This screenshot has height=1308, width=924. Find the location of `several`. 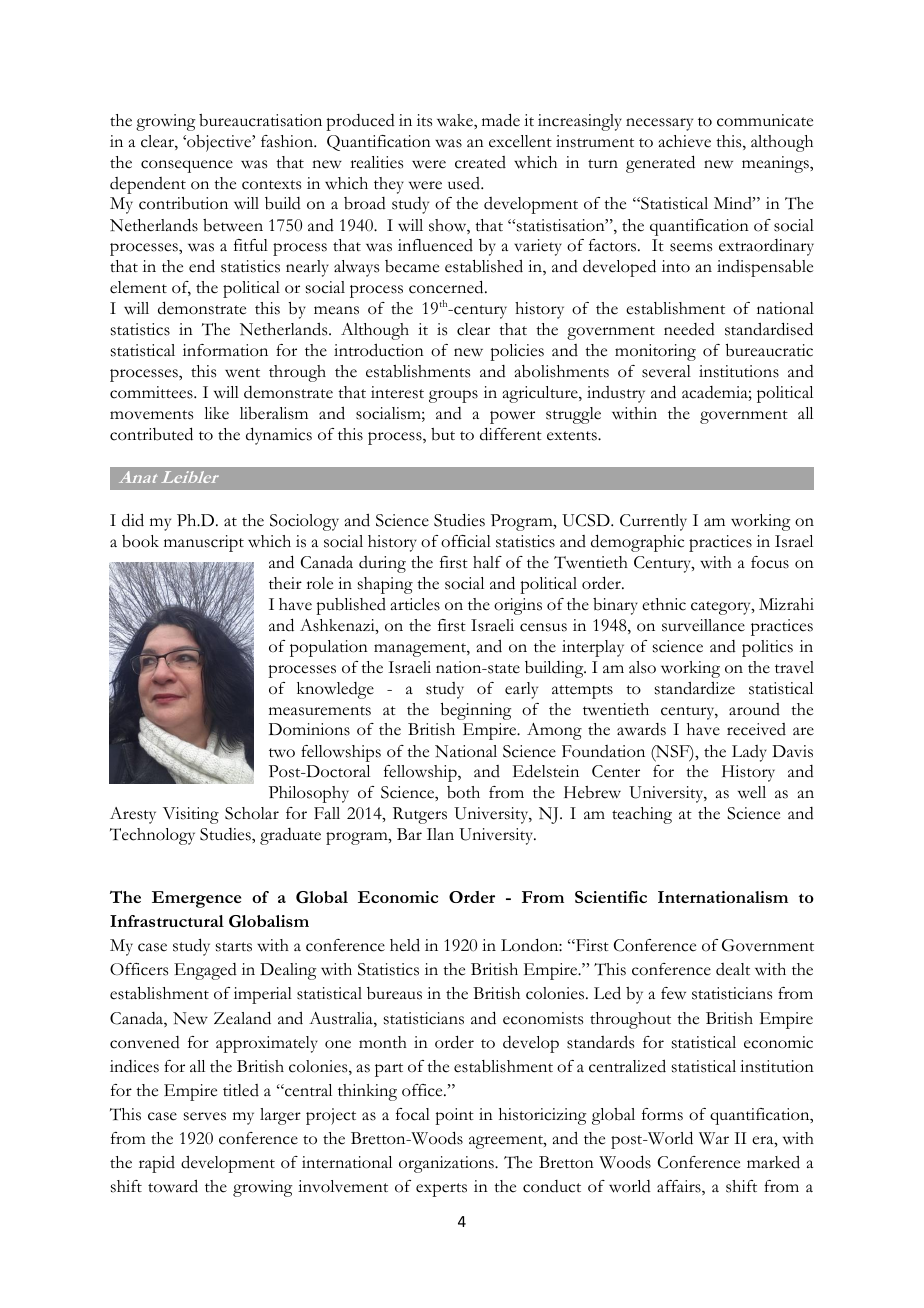

several is located at coordinates (666, 371).
